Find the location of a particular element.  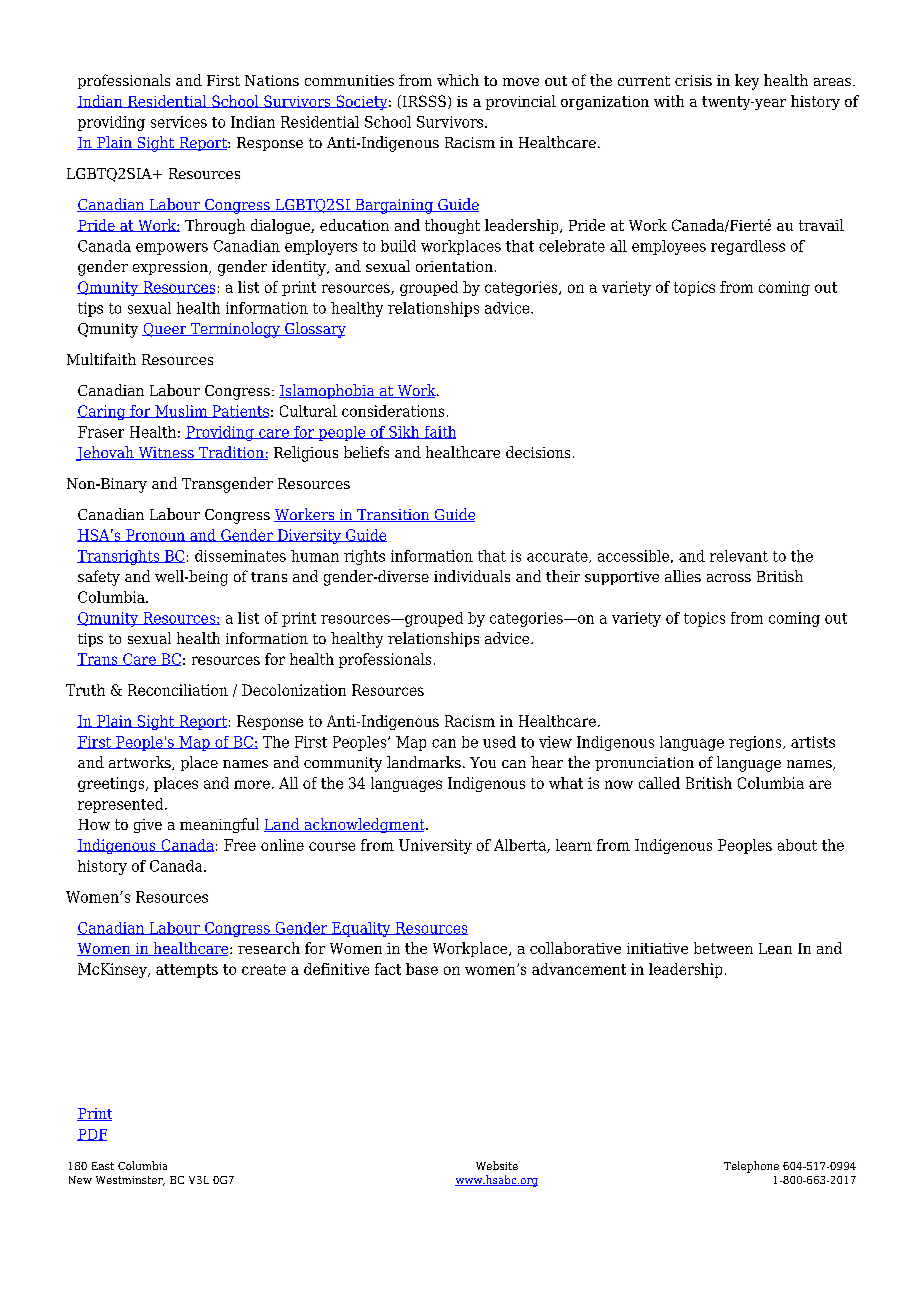

services is located at coordinates (179, 122).
